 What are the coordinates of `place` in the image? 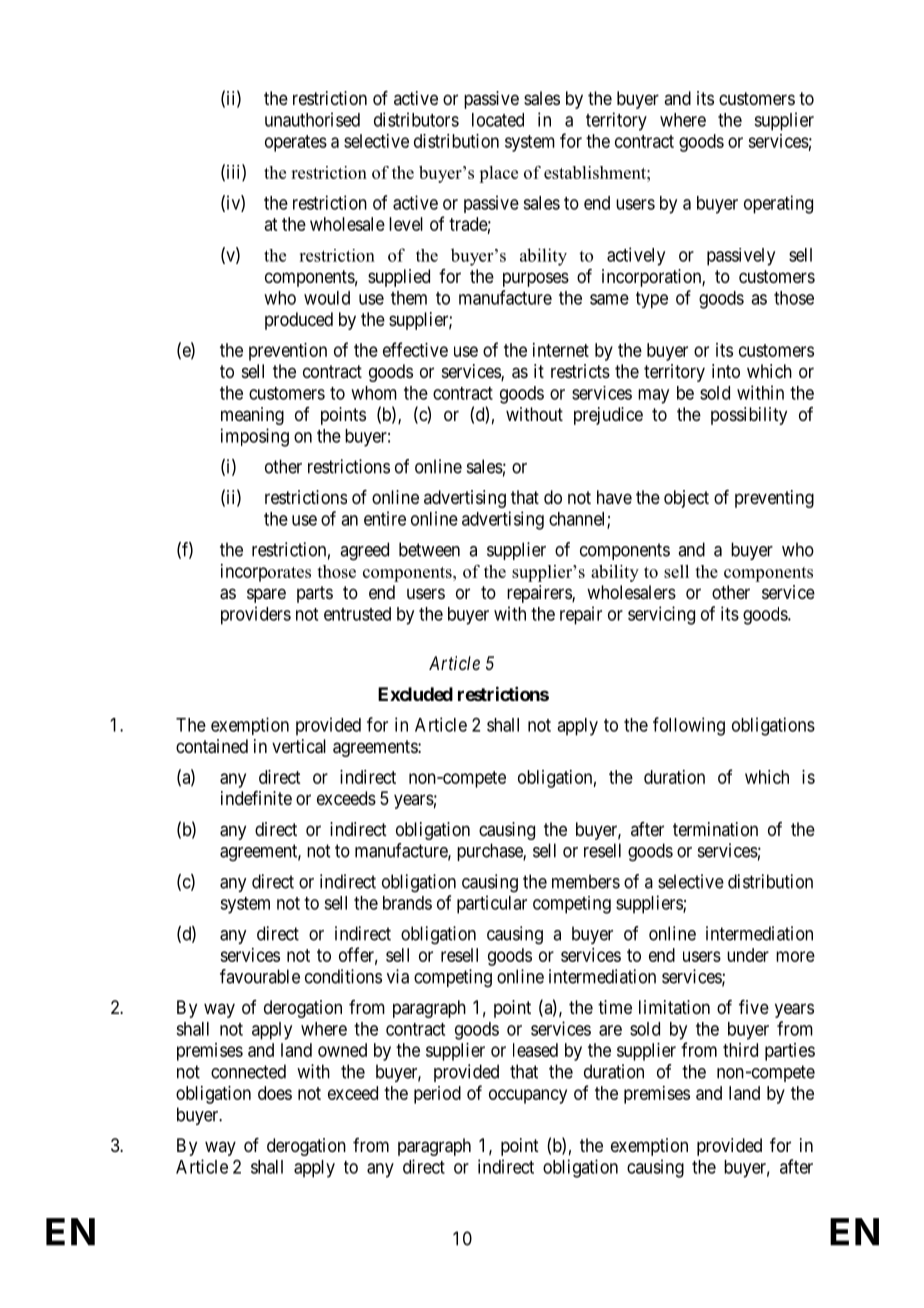 It's located at (498, 174).
